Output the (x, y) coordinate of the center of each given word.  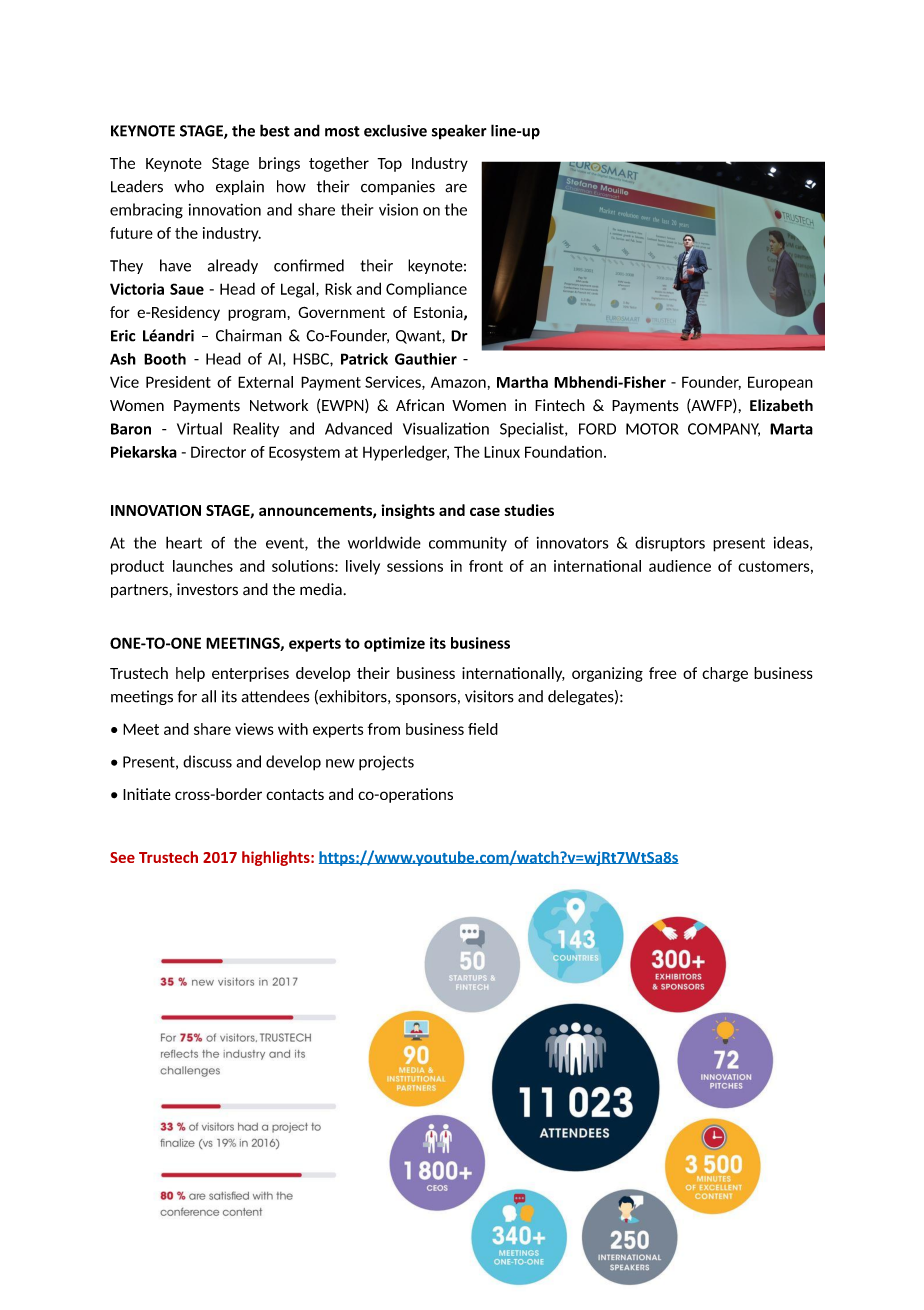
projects (386, 763)
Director (218, 452)
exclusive (395, 130)
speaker (459, 132)
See (122, 857)
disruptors (670, 544)
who (189, 186)
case (485, 511)
